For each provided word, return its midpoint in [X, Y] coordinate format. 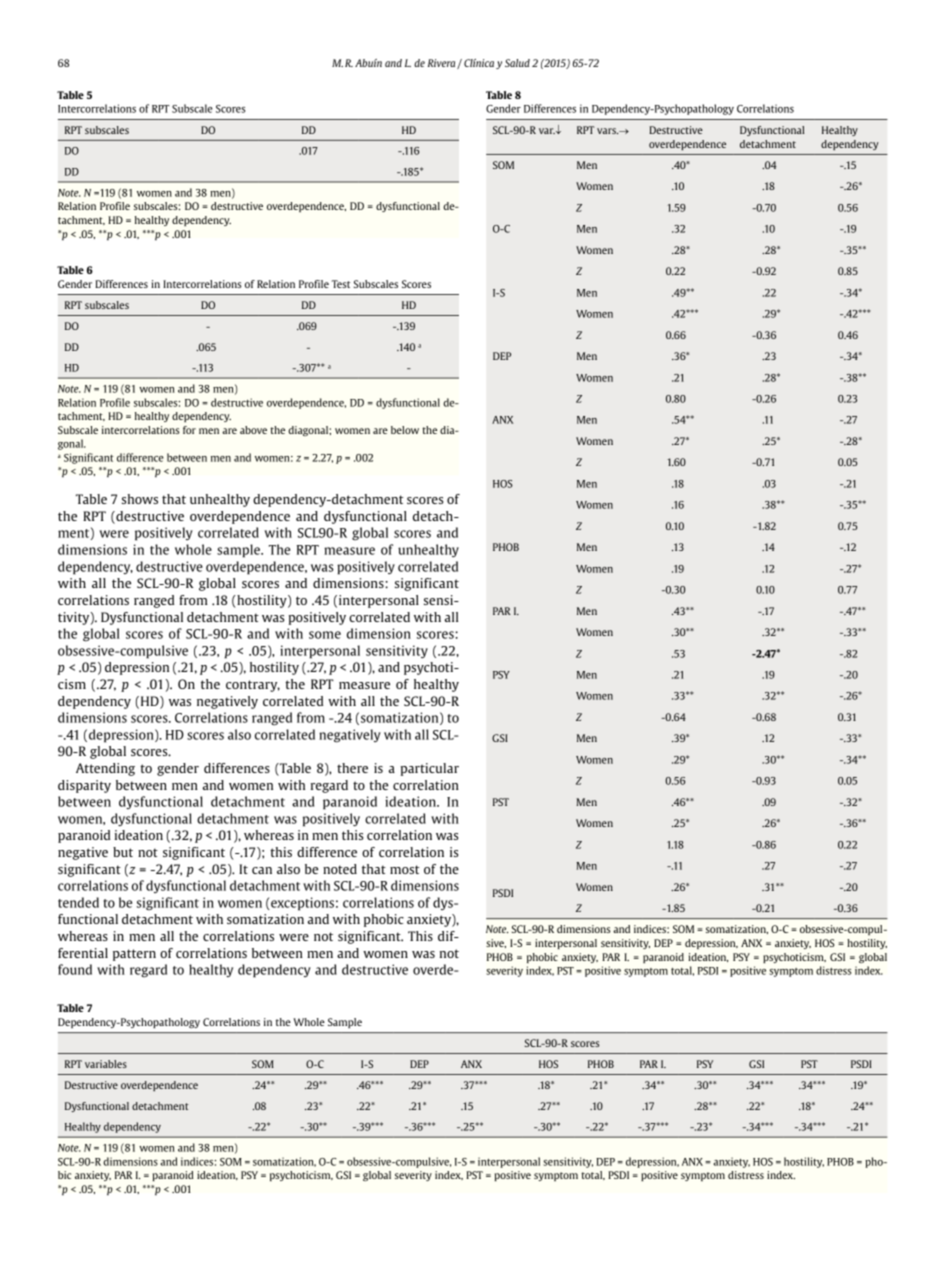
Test [341, 284]
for [189, 430]
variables [106, 1064]
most [405, 869]
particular [430, 769]
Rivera [443, 64]
